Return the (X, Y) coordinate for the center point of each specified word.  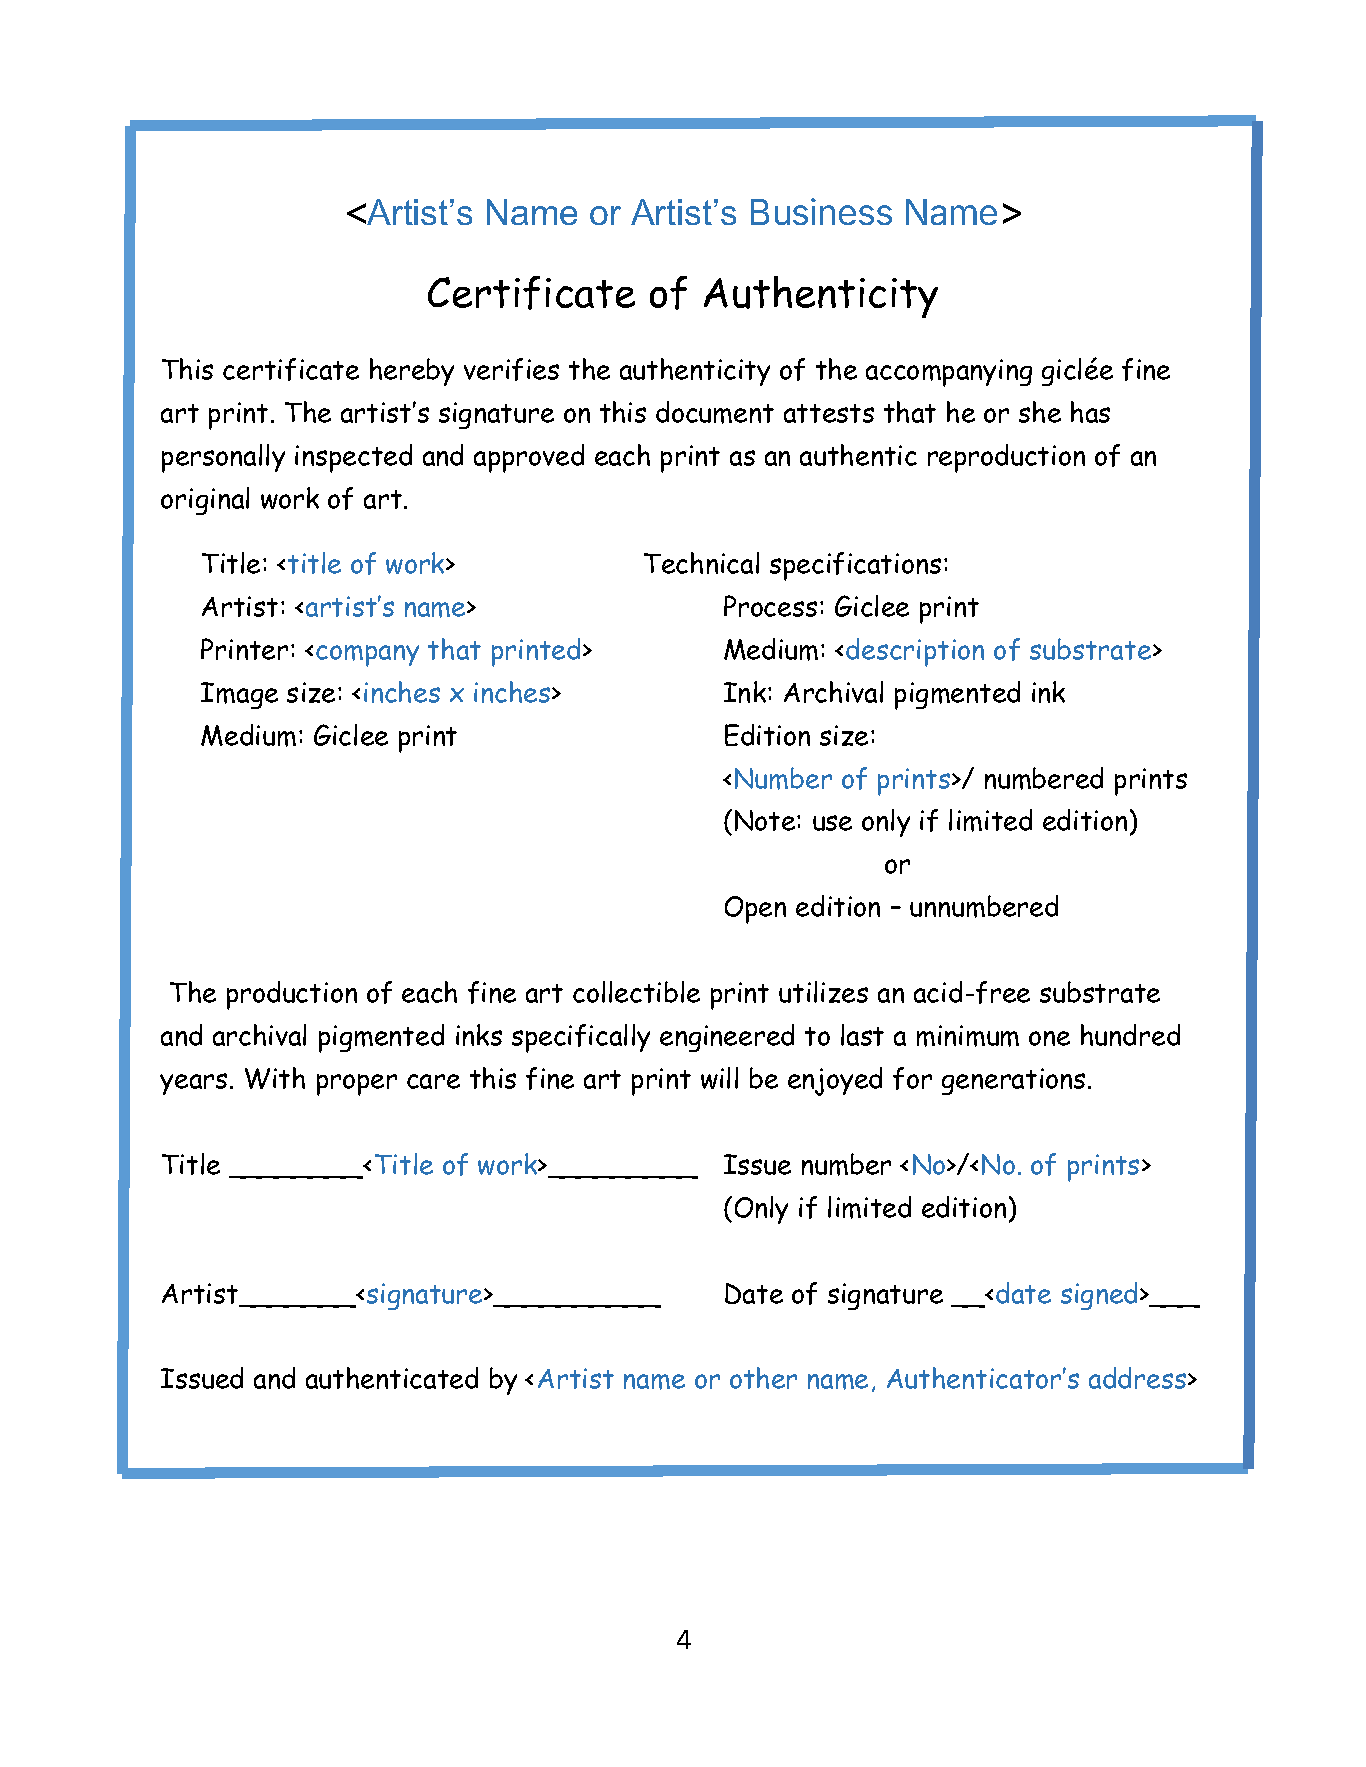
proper (357, 1085)
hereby (412, 372)
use (832, 823)
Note (766, 820)
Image (239, 695)
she (1040, 412)
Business (821, 211)
